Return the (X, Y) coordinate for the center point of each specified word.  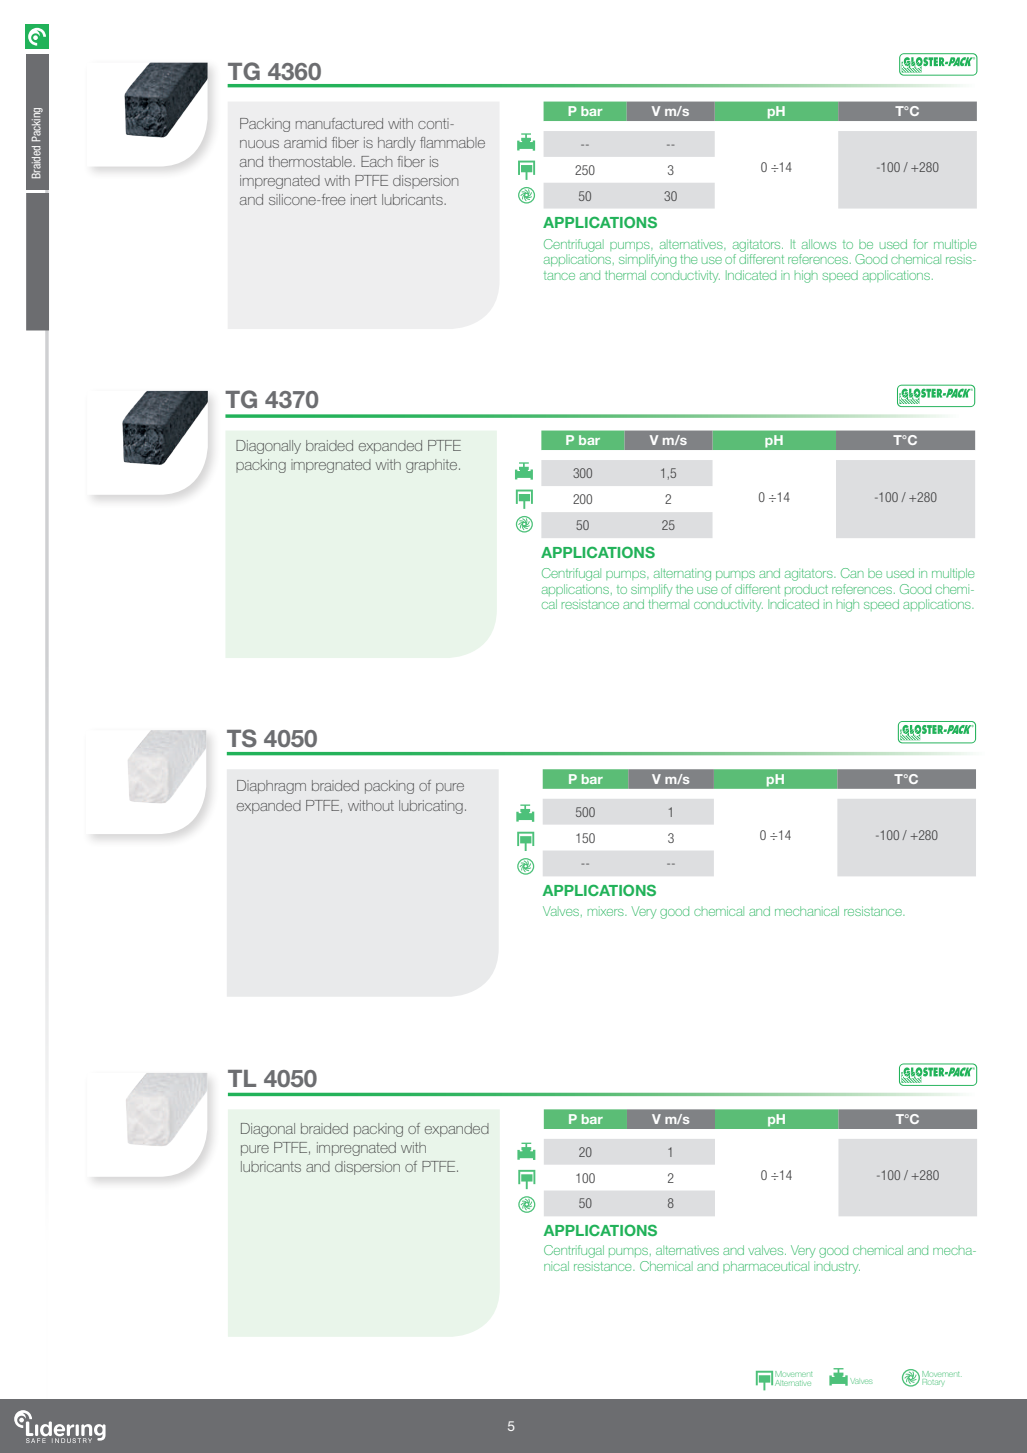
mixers (607, 911)
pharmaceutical (766, 1267)
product (806, 590)
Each (376, 161)
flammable (452, 142)
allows (819, 244)
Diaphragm (271, 787)
